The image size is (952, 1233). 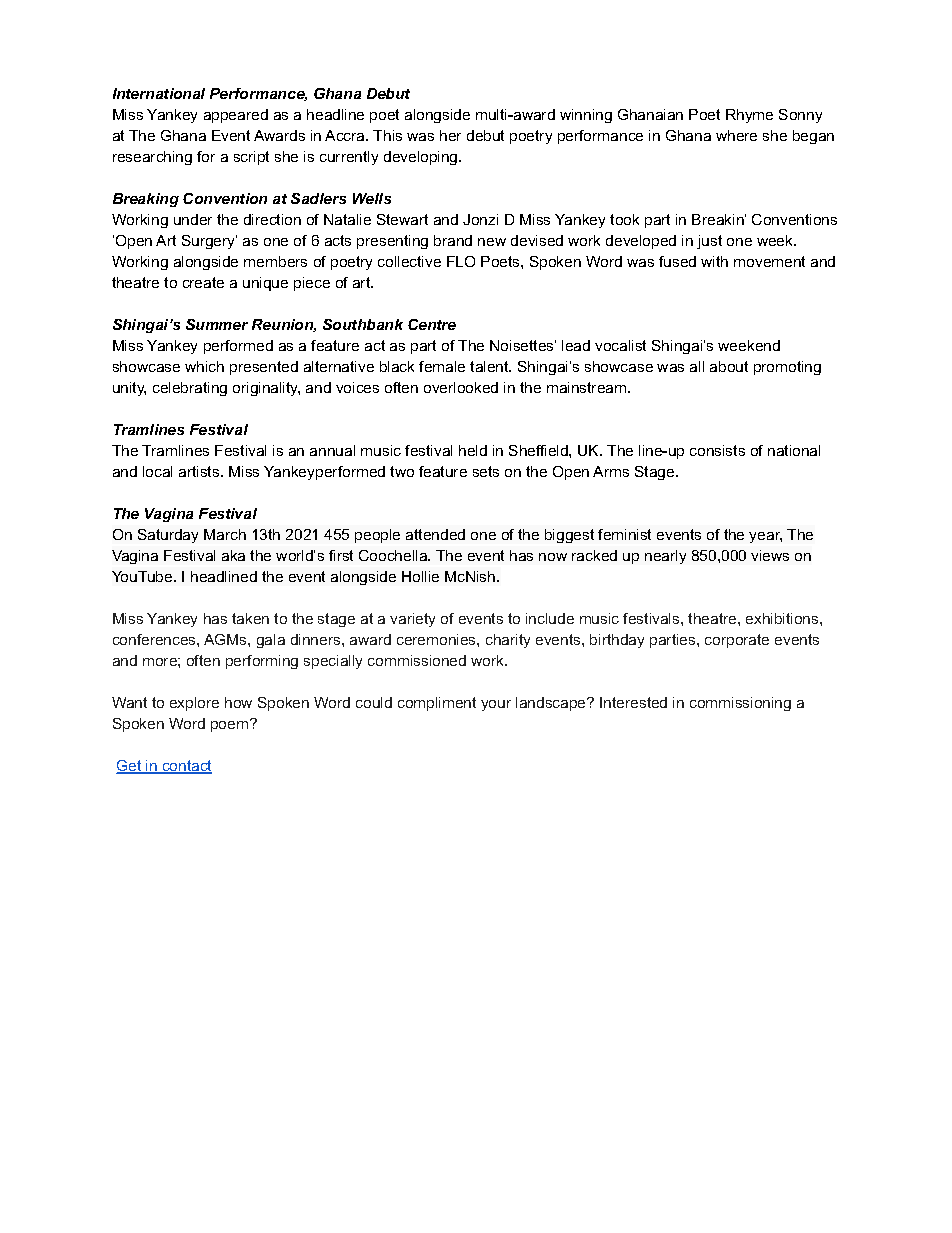 What do you see at coordinates (422, 158) in the screenshot?
I see `developing` at bounding box center [422, 158].
